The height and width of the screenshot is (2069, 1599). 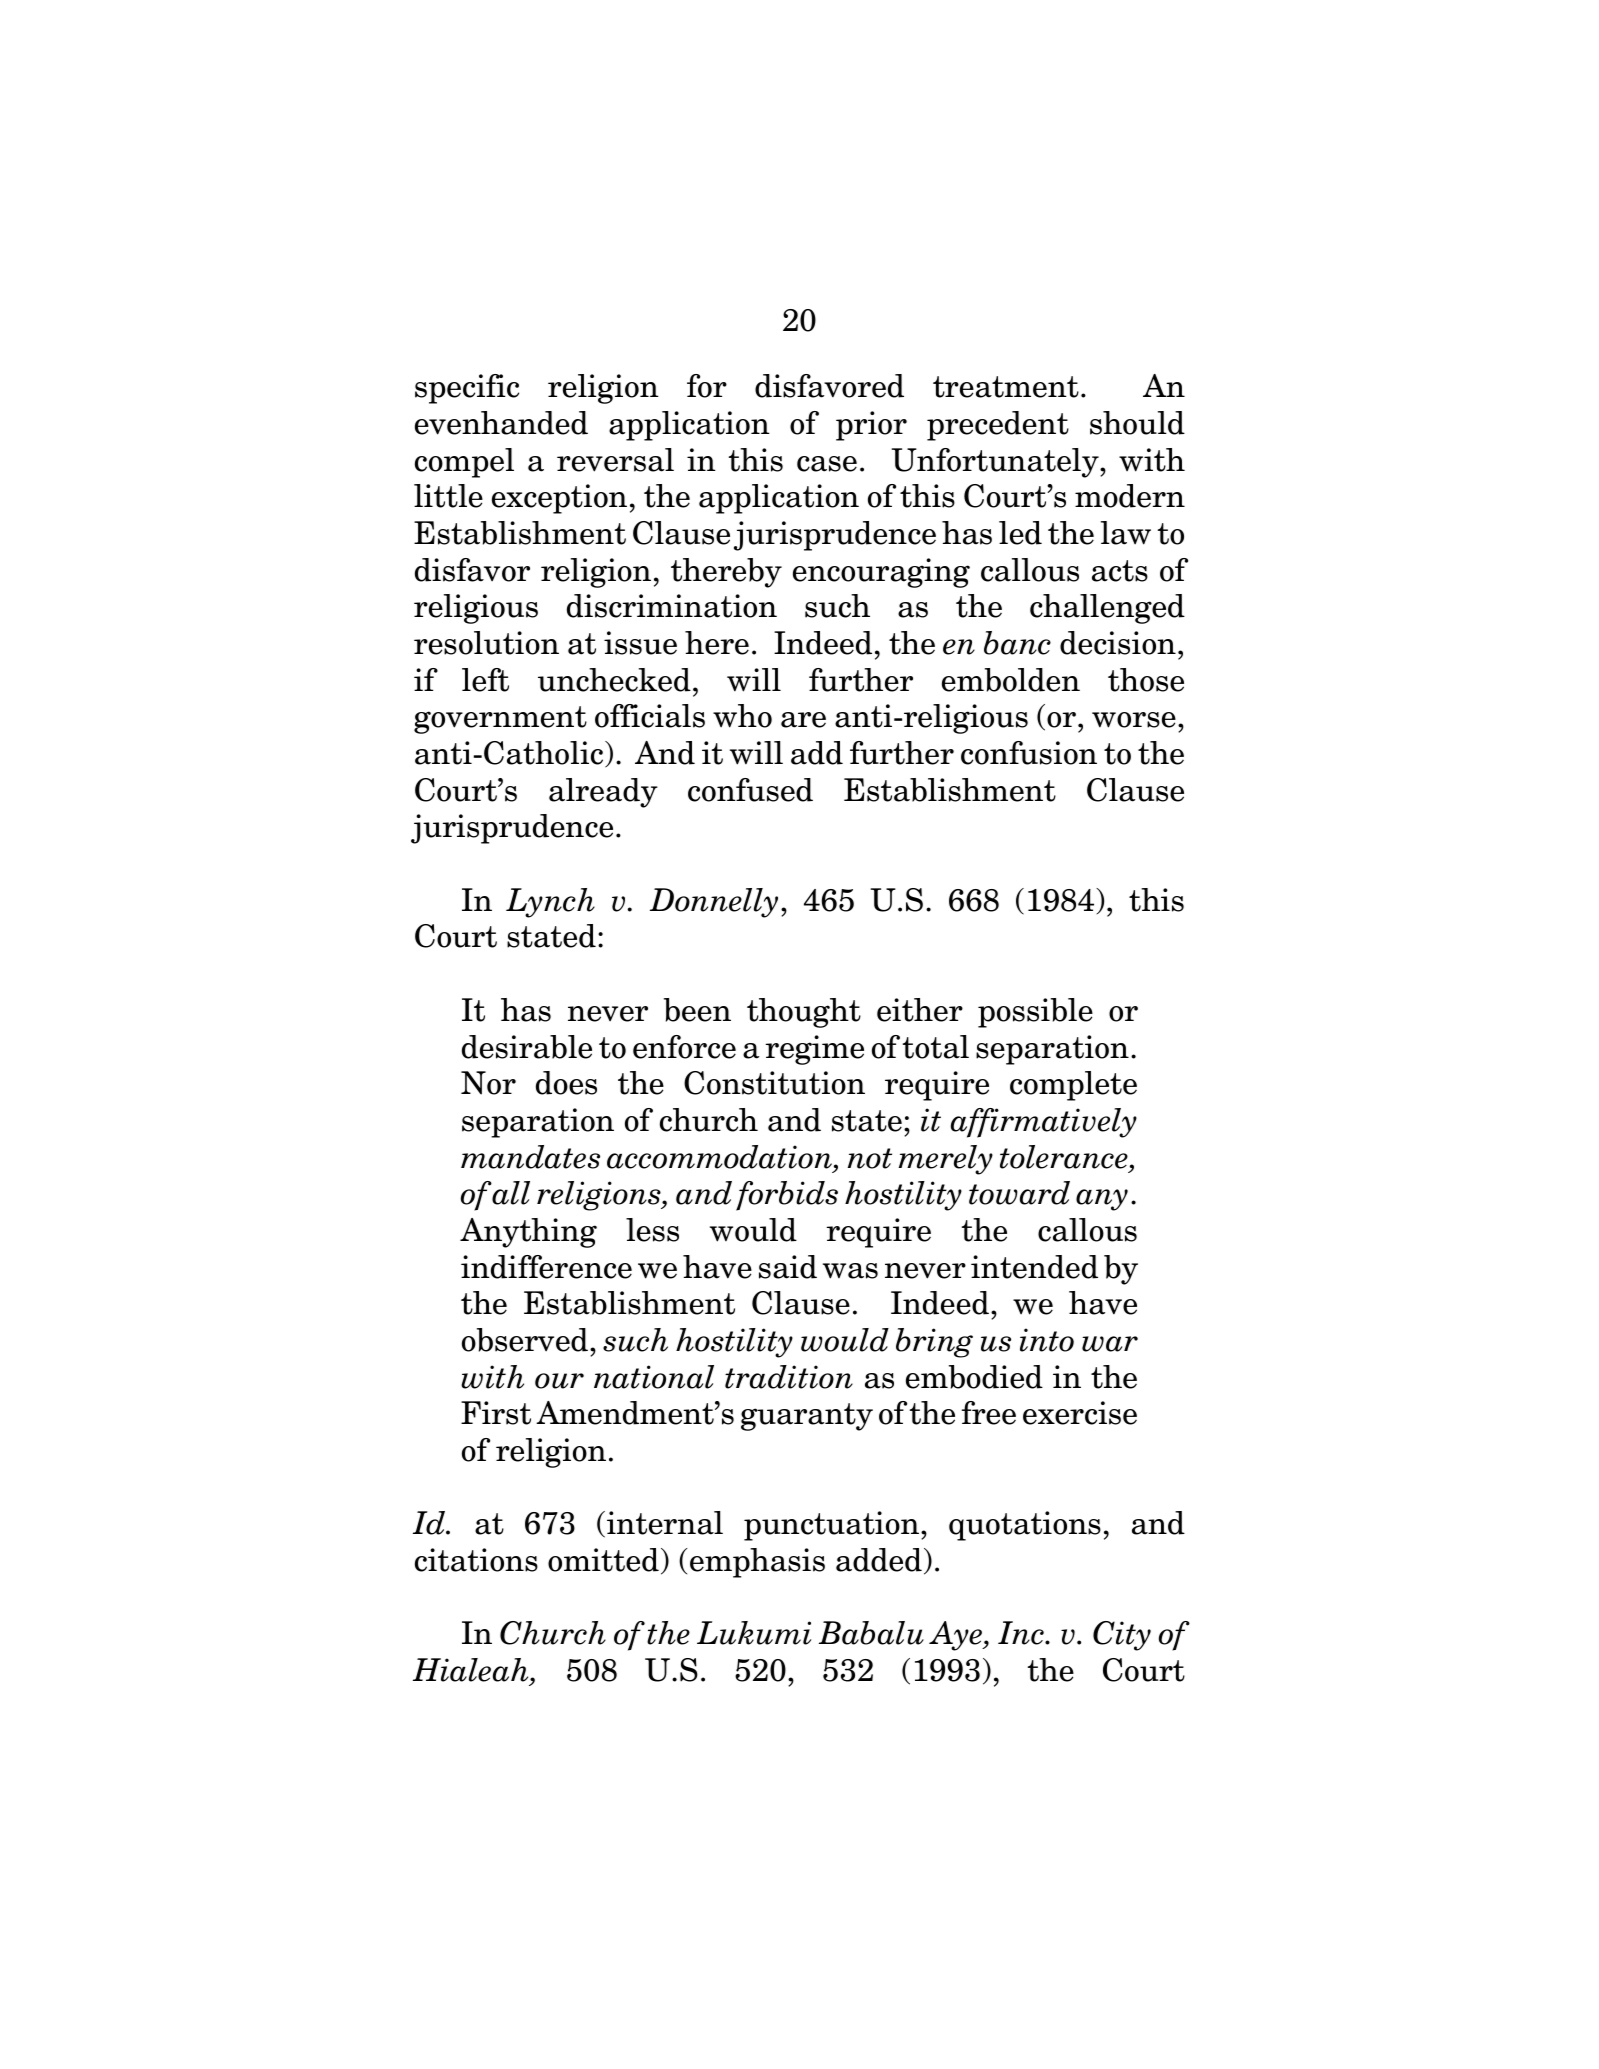 I want to click on case, so click(x=827, y=464).
